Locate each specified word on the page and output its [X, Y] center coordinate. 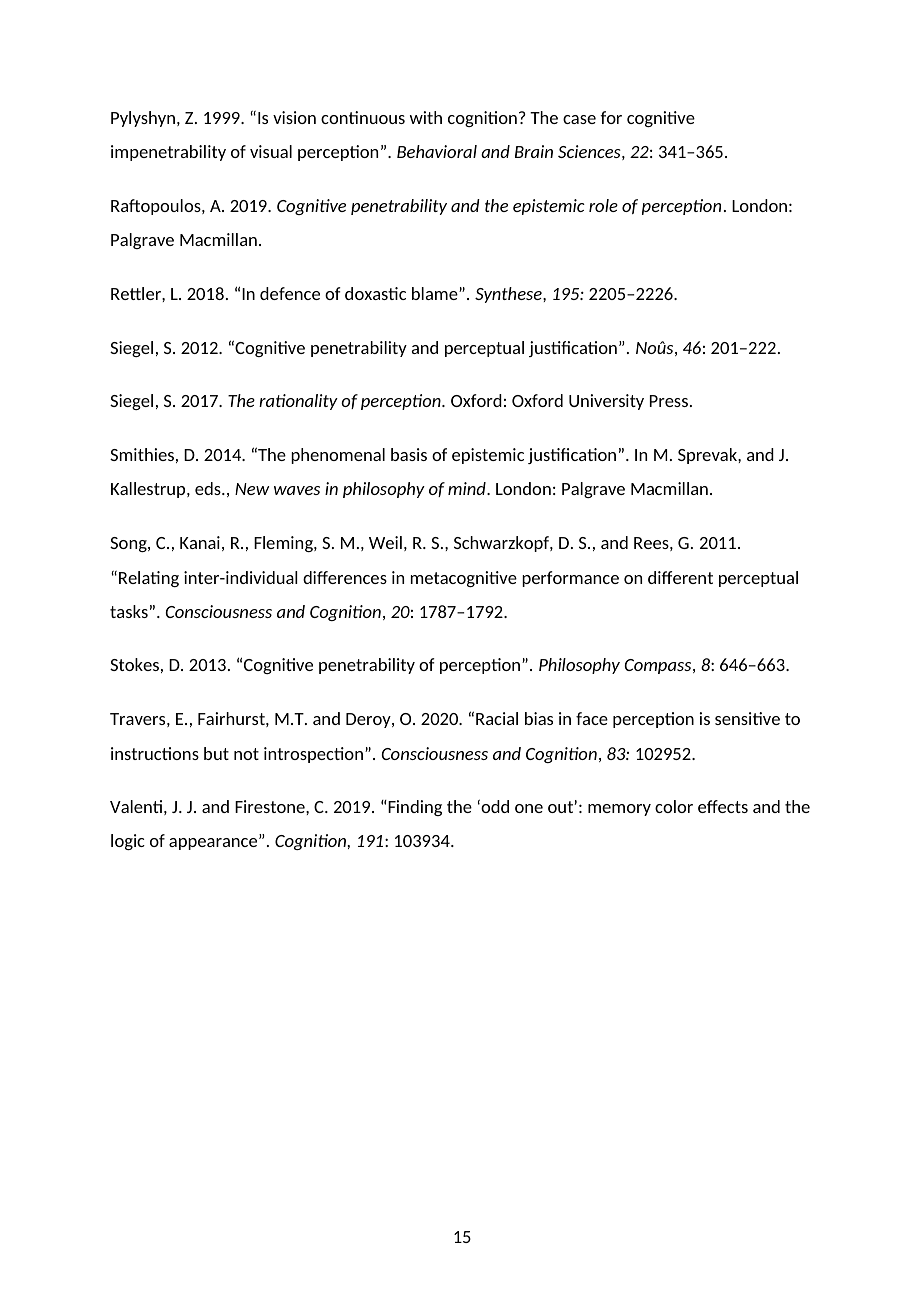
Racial [497, 718]
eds [209, 488]
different [680, 577]
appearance [214, 843]
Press [669, 401]
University [606, 402]
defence [290, 293]
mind [468, 488]
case [579, 119]
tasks [129, 611]
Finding [414, 808]
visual [271, 151]
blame [436, 293]
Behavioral [437, 151]
